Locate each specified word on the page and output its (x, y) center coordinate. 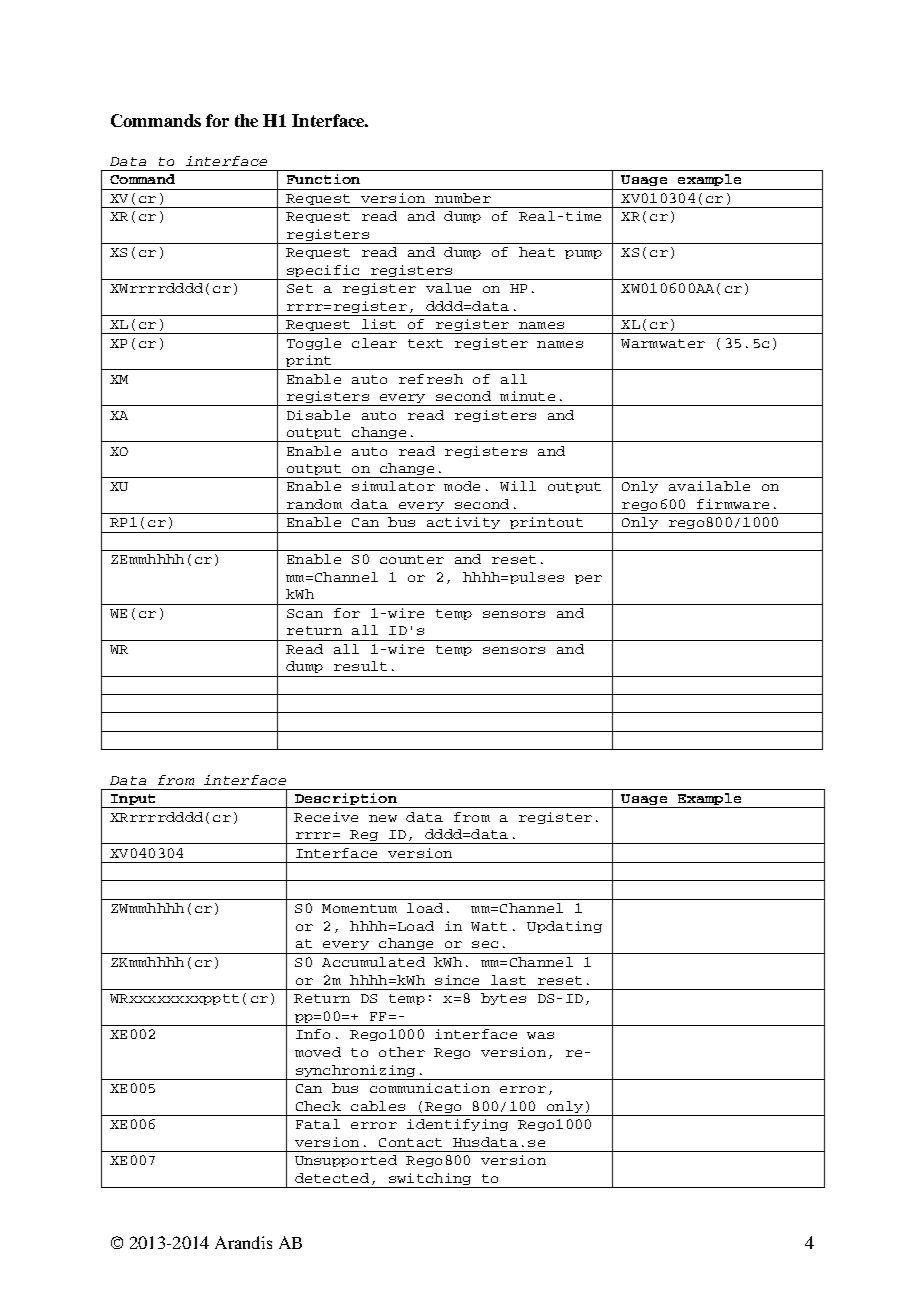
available (709, 486)
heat (537, 252)
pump (583, 254)
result (360, 666)
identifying (457, 1125)
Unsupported (346, 1161)
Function (323, 179)
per (588, 579)
